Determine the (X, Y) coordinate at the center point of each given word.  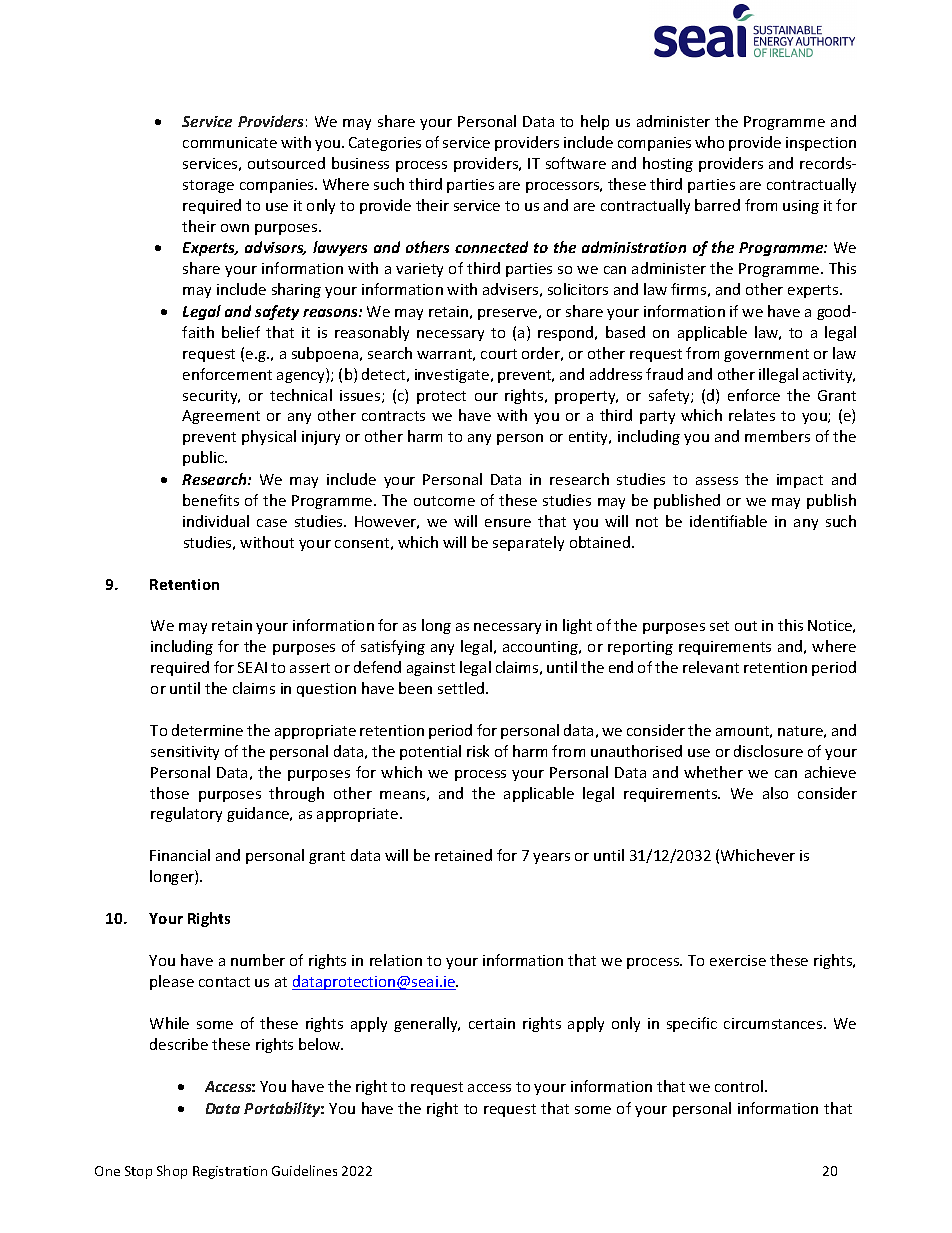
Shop (172, 1172)
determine (207, 730)
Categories (385, 144)
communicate (230, 142)
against (431, 669)
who (709, 142)
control (740, 1086)
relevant (711, 667)
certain (492, 1023)
